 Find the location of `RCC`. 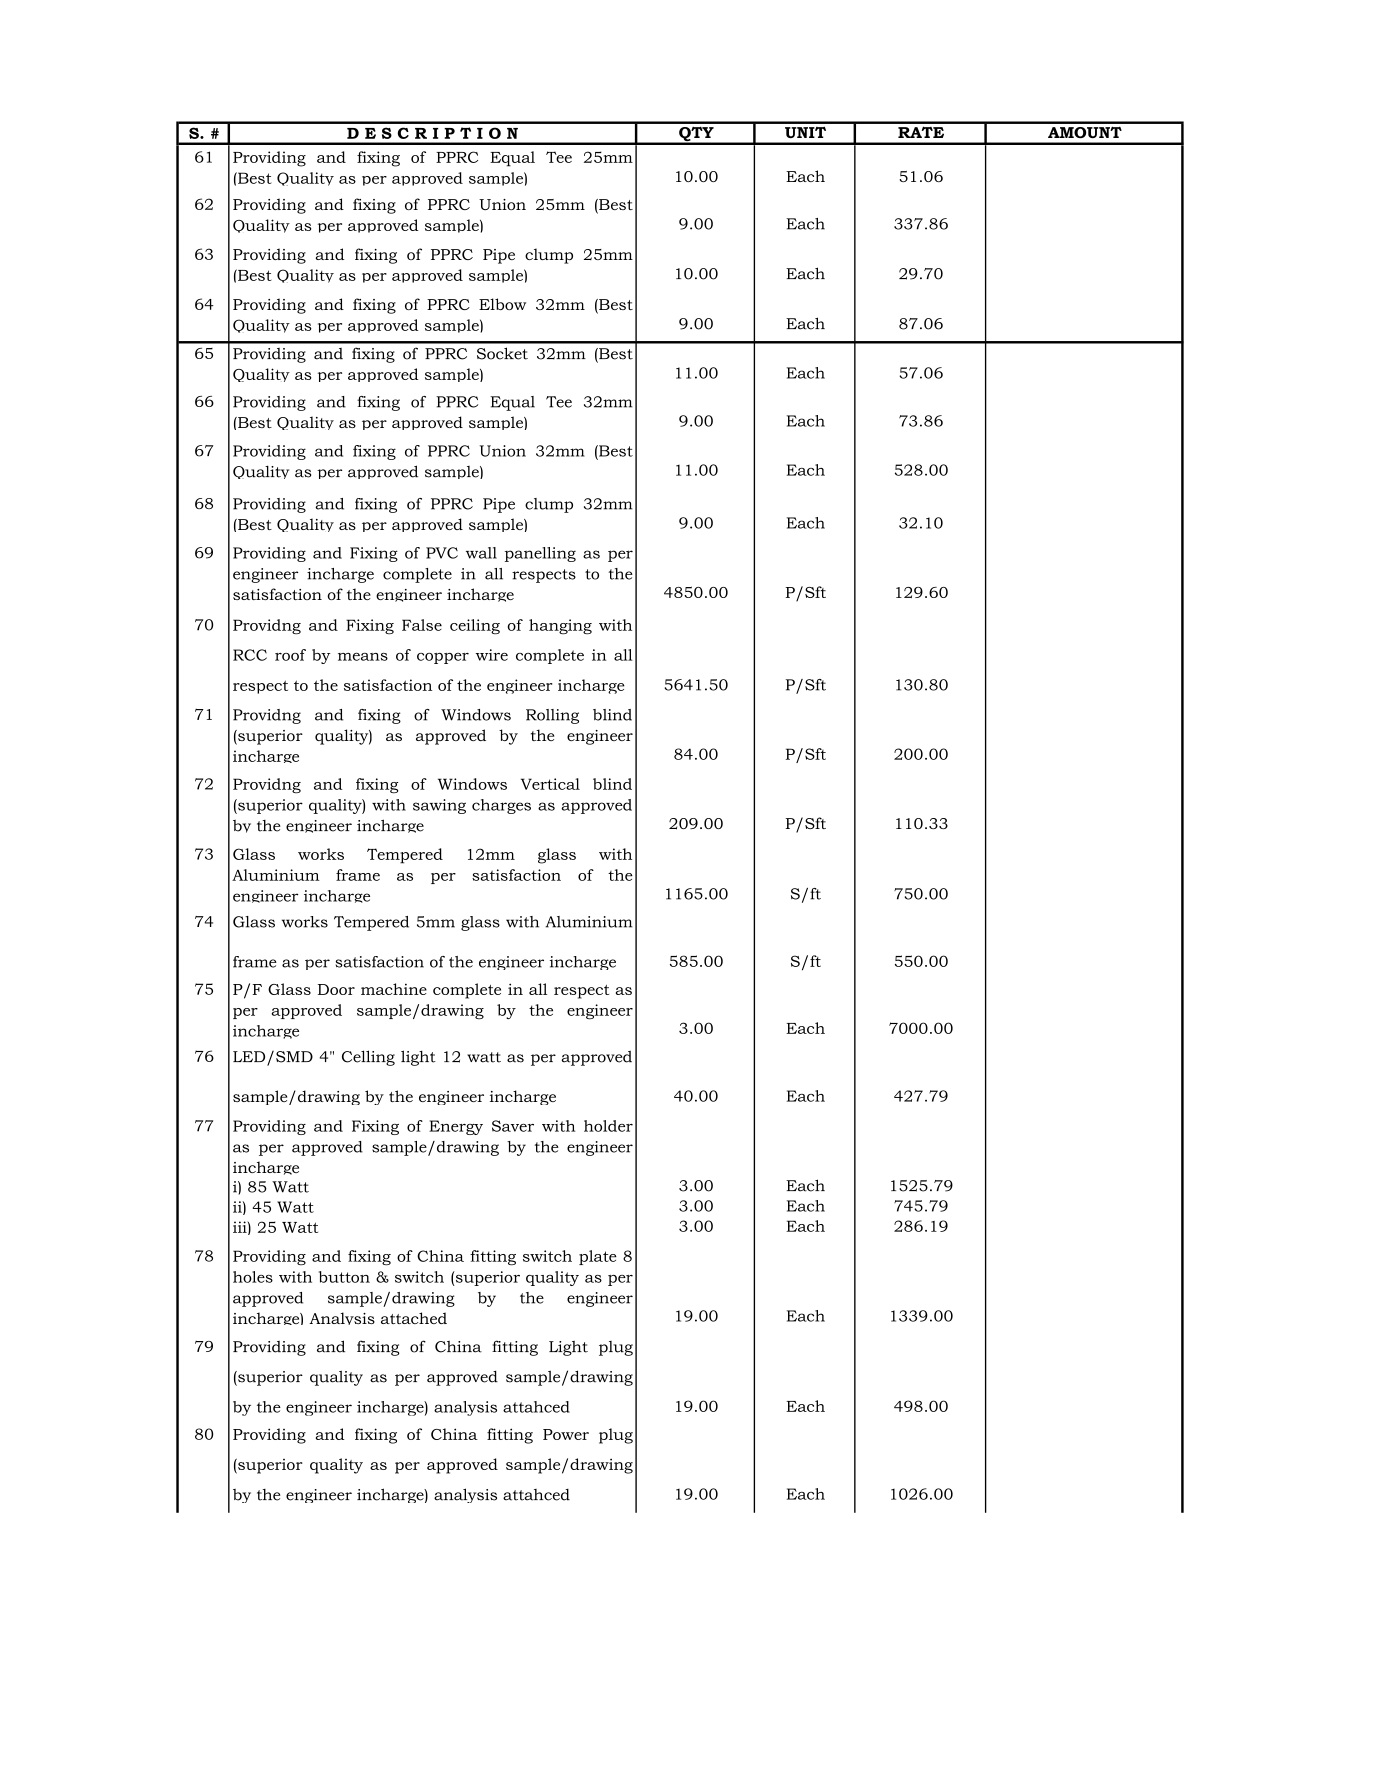

RCC is located at coordinates (250, 655).
